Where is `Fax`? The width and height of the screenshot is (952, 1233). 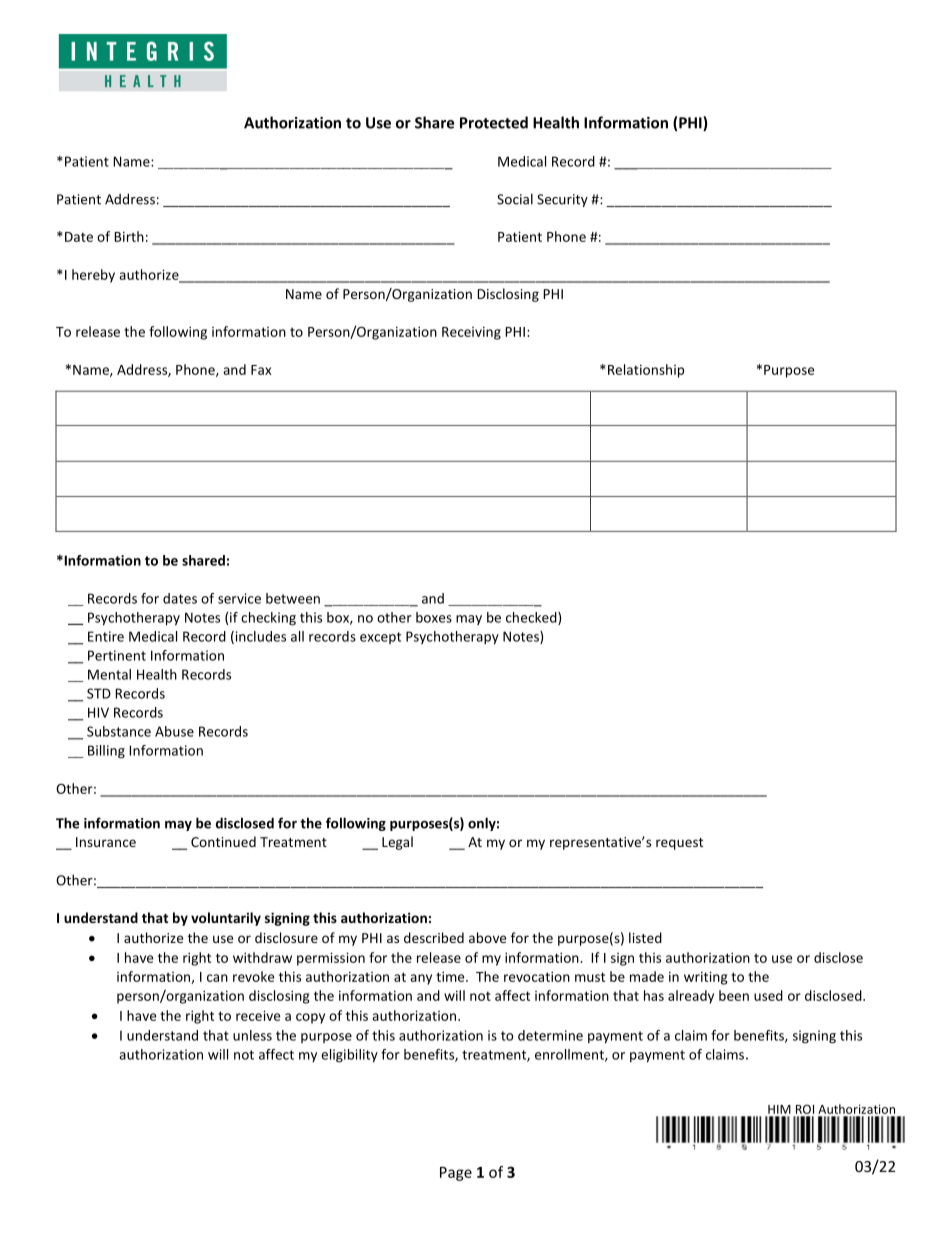 Fax is located at coordinates (261, 370).
